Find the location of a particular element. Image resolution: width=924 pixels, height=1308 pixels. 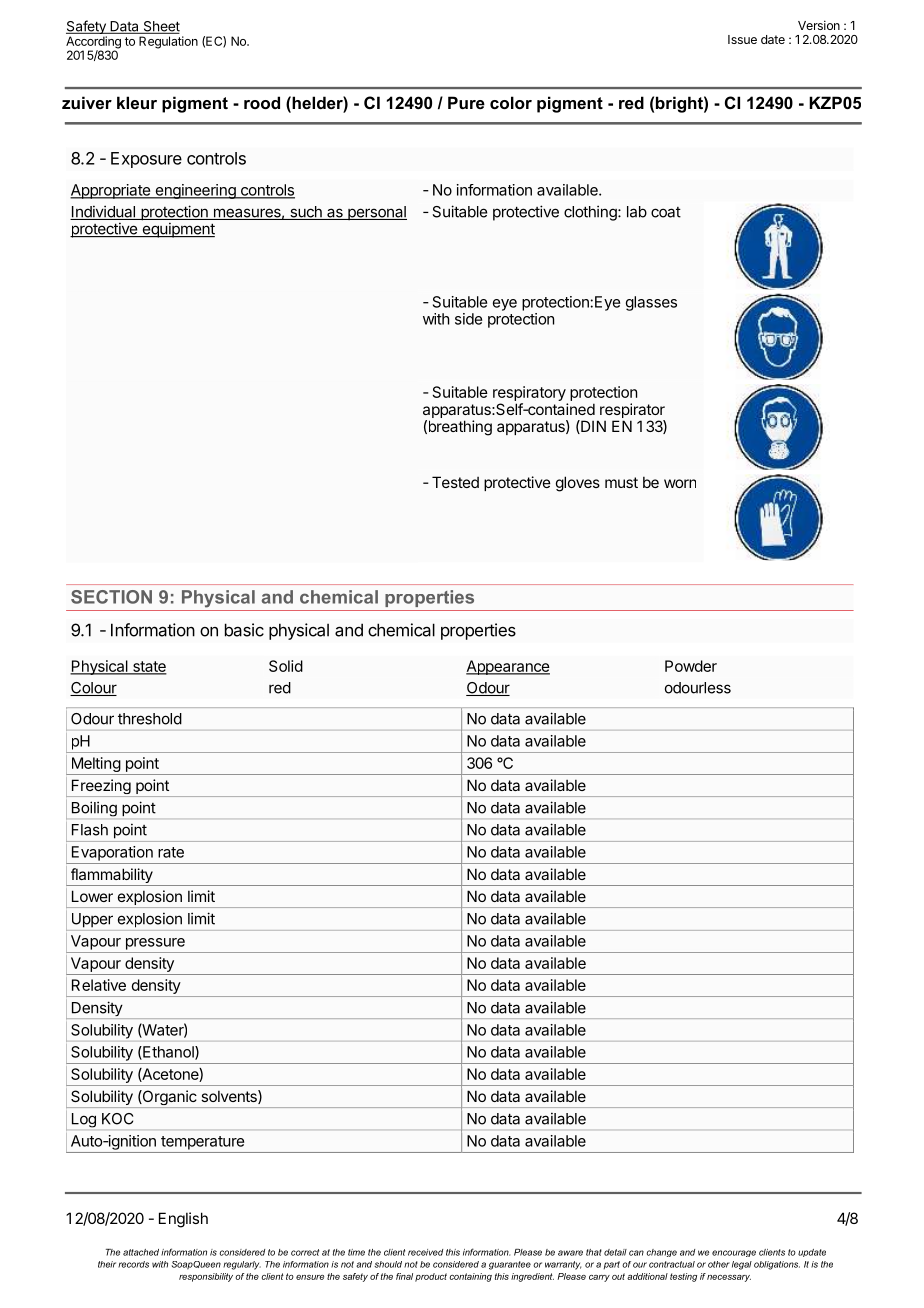

Pure is located at coordinates (466, 102).
